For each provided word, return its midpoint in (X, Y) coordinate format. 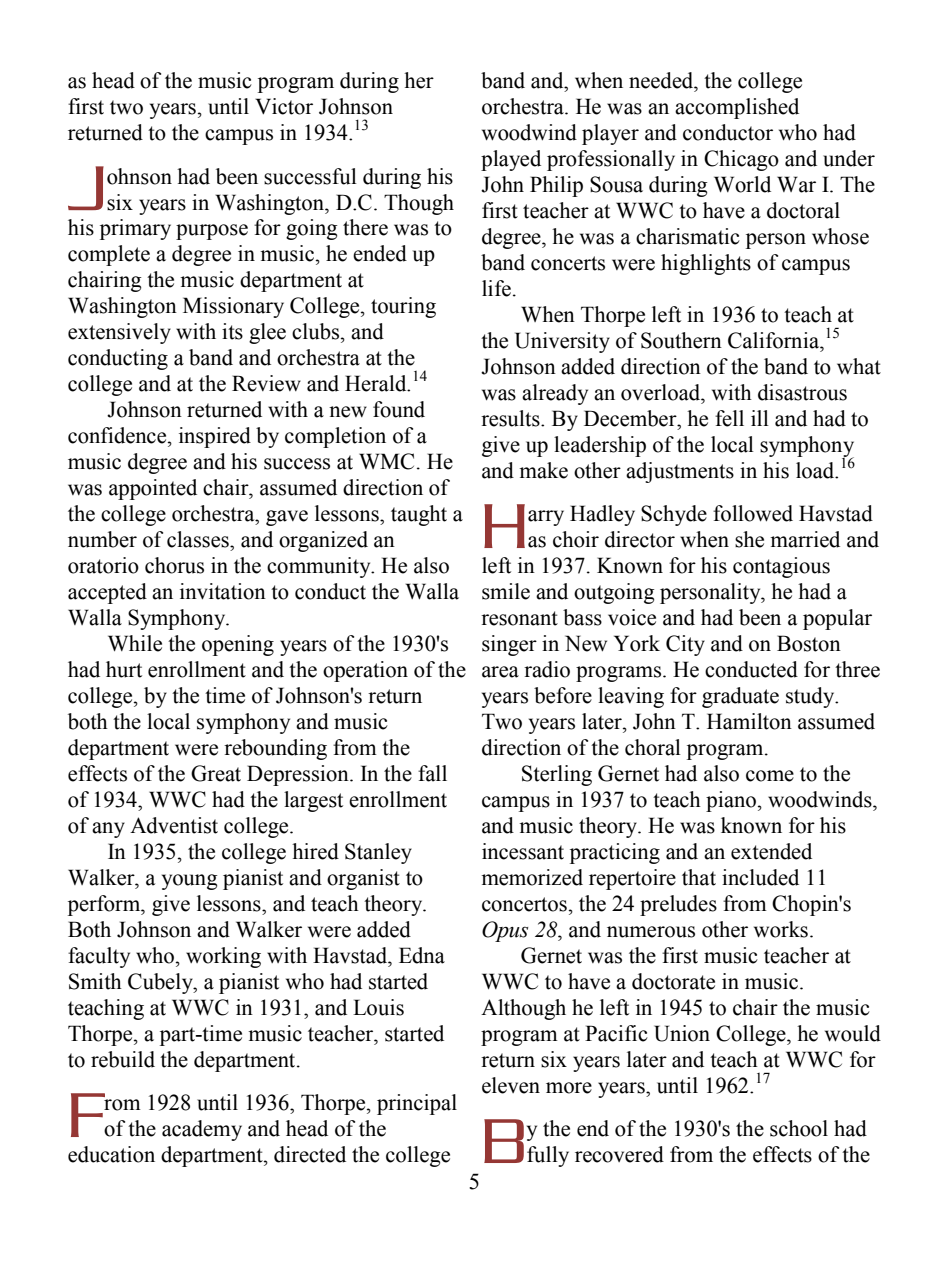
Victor (284, 106)
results (511, 418)
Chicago (741, 160)
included (760, 877)
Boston (809, 643)
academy (202, 1130)
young (189, 882)
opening (238, 645)
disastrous (802, 392)
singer (509, 645)
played (511, 160)
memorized (532, 877)
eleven (511, 1085)
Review (266, 383)
